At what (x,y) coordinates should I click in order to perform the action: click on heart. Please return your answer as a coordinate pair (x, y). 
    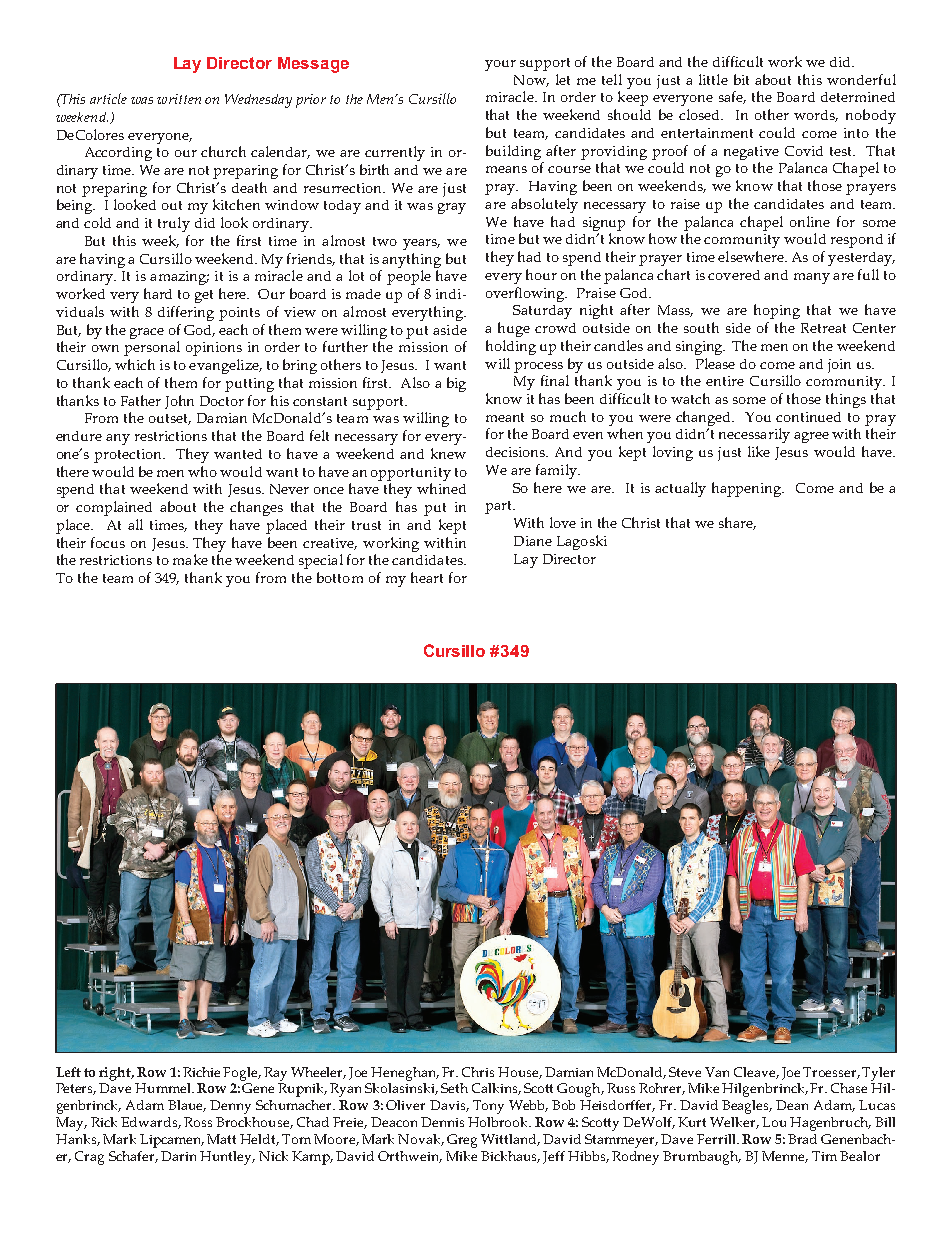
    Looking at the image, I should click on (427, 577).
